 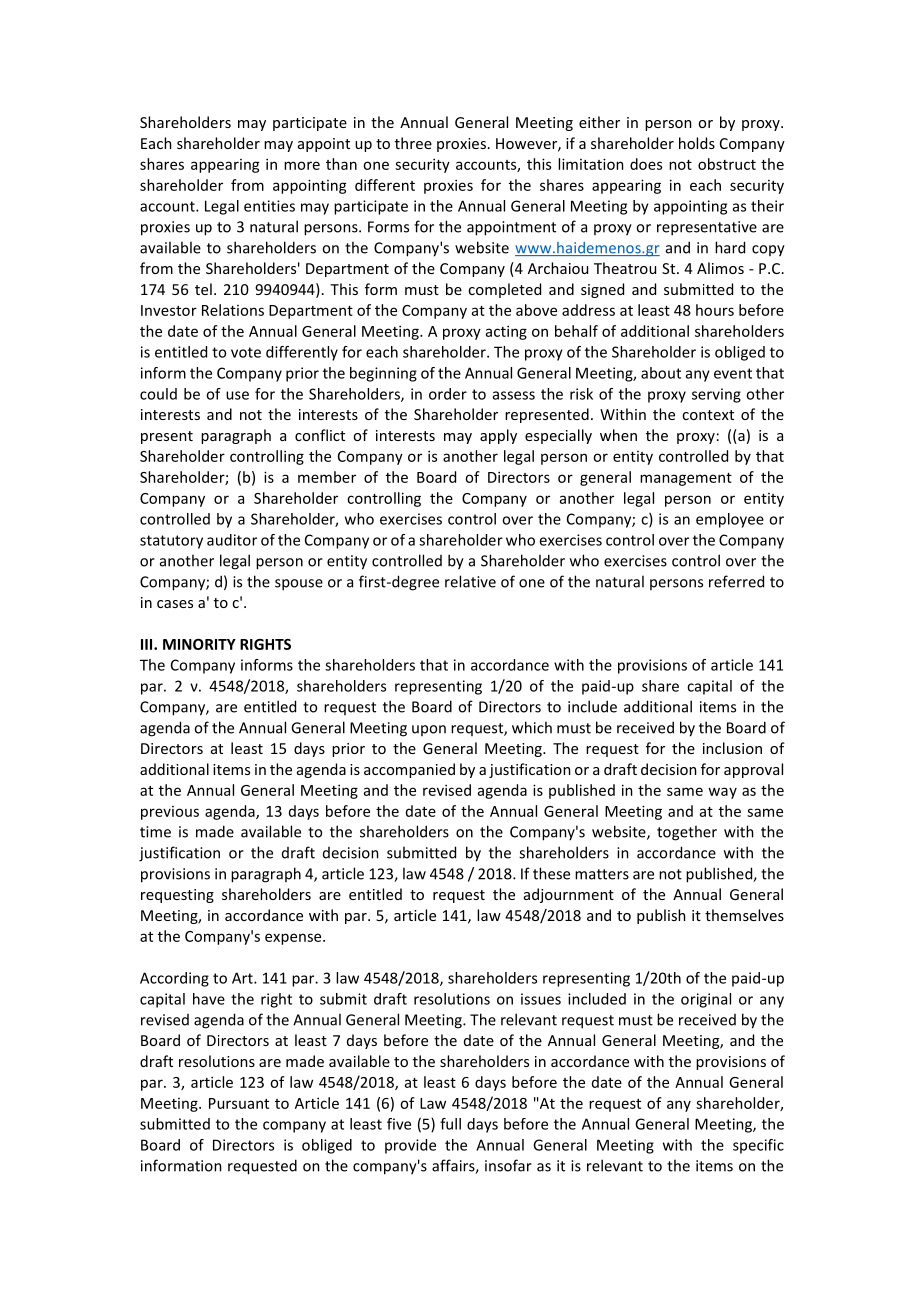 What do you see at coordinates (413, 143) in the screenshot?
I see `three` at bounding box center [413, 143].
